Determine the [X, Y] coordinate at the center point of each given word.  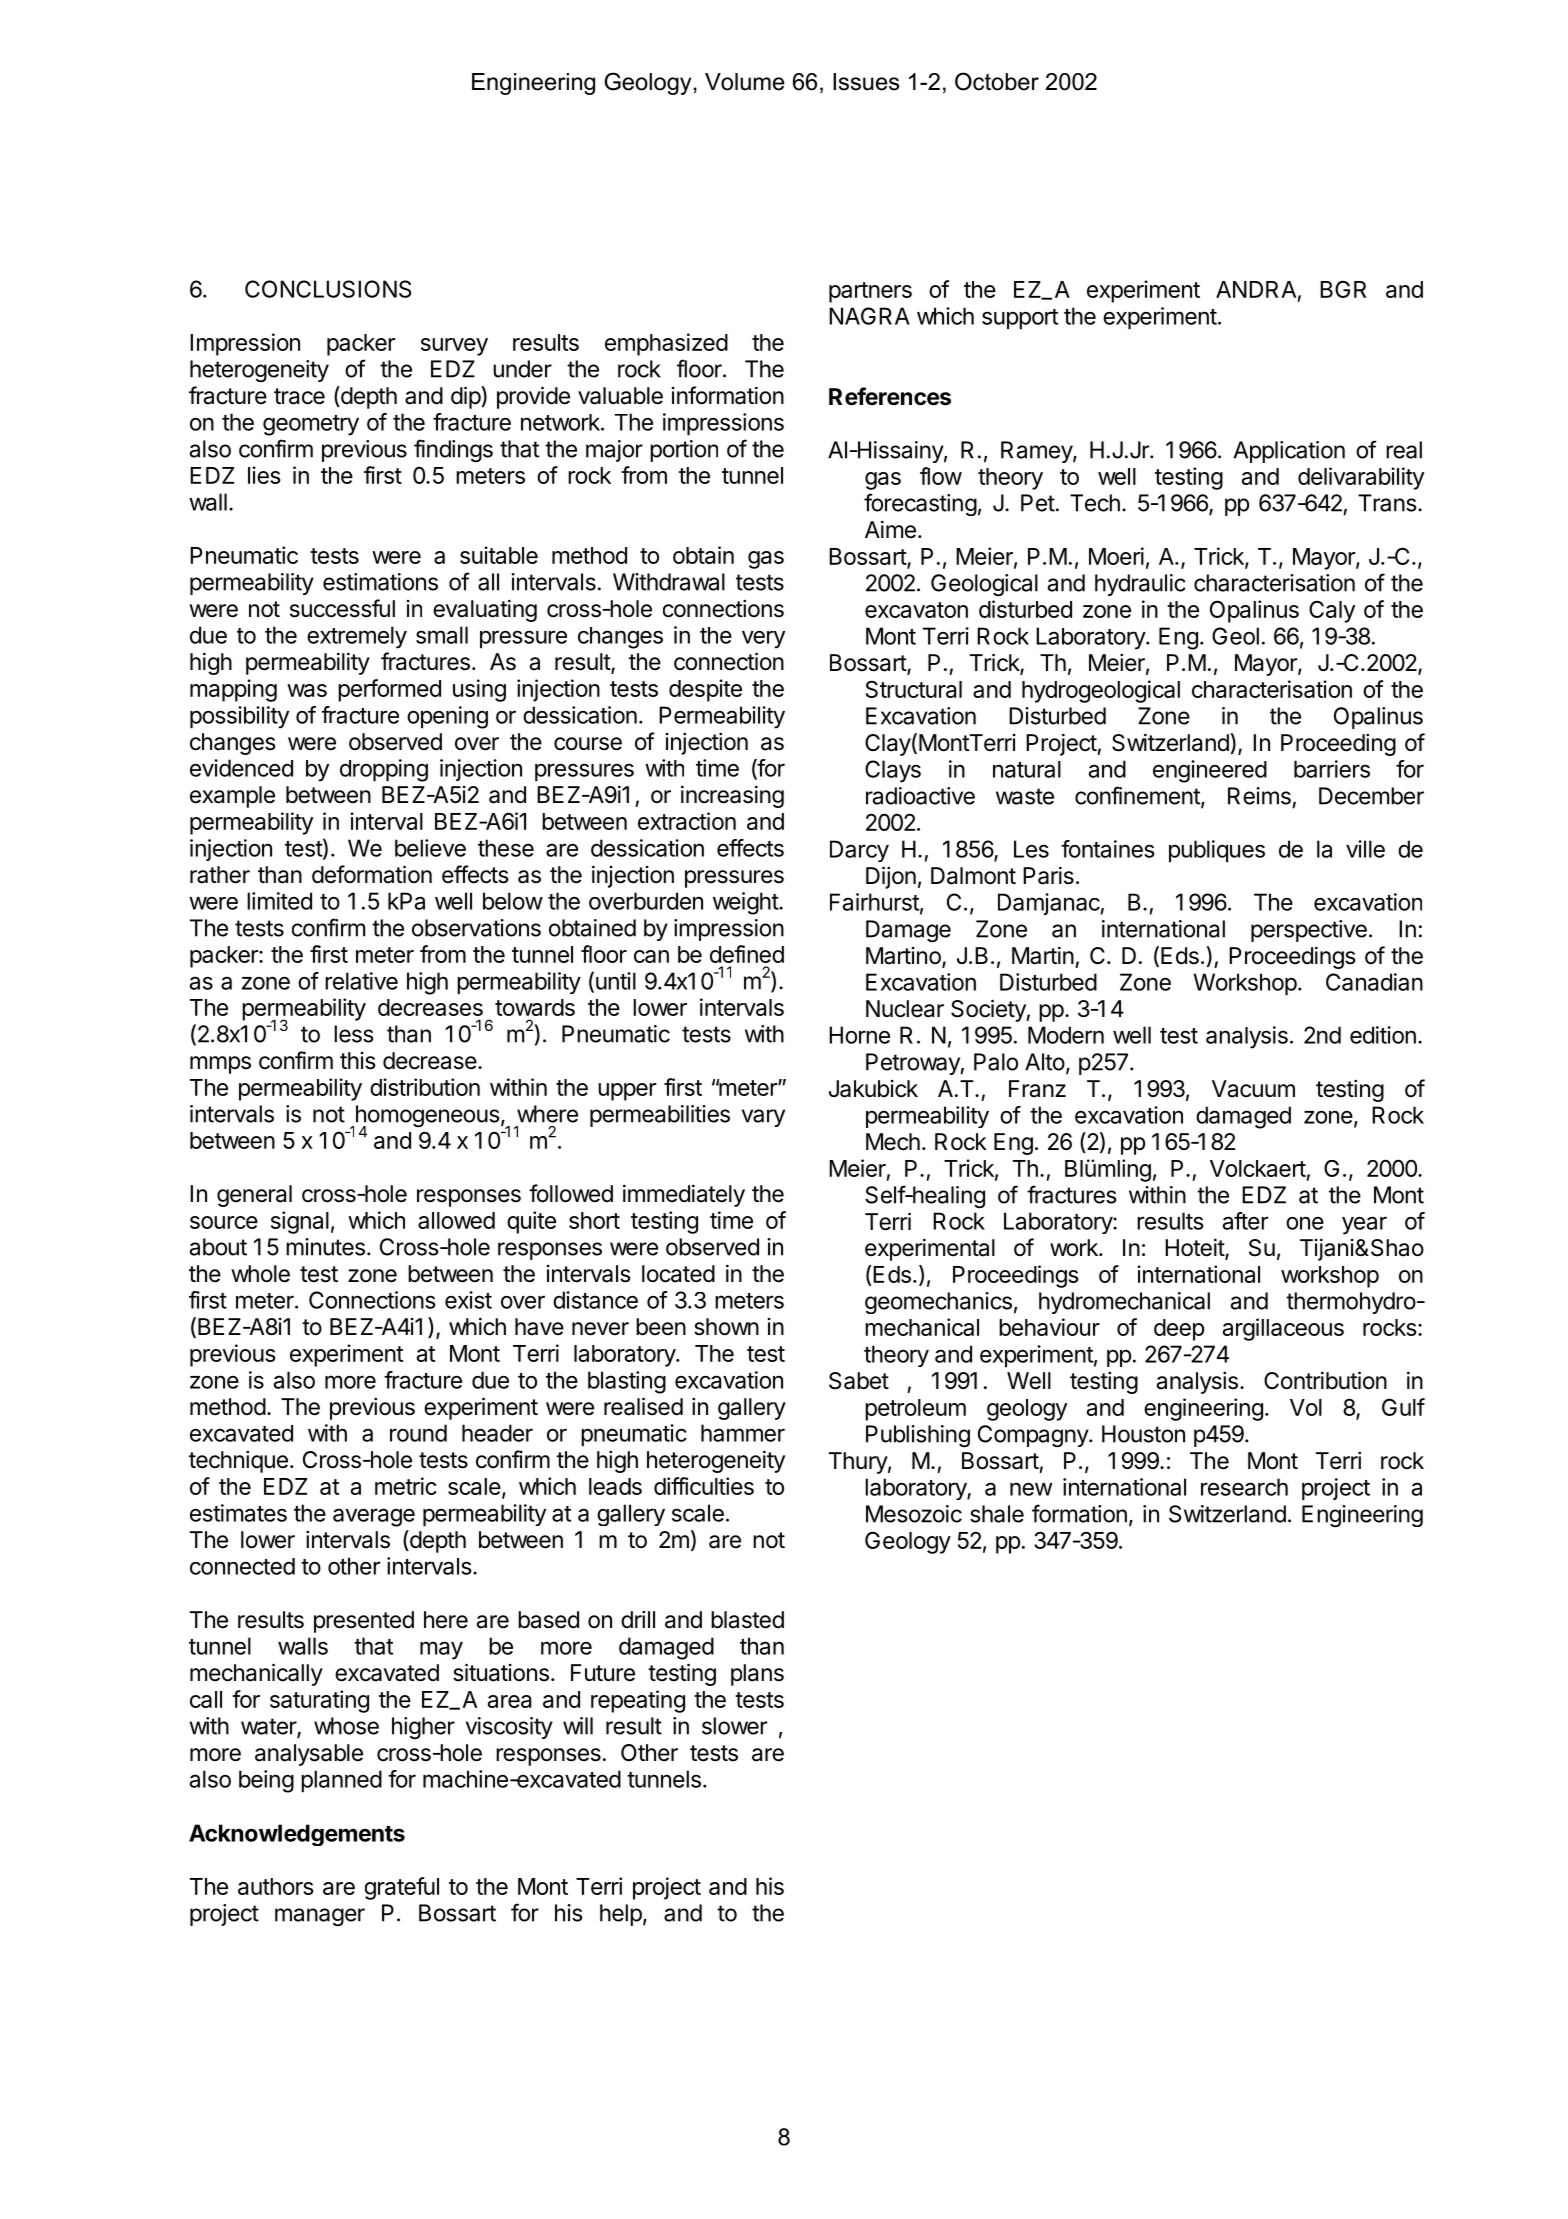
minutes [325, 1247]
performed [389, 690]
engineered [1210, 771]
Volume [744, 82]
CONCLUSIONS [328, 289]
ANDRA [1256, 289]
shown [726, 1327]
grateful [402, 1888]
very [763, 639]
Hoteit [1195, 1248]
